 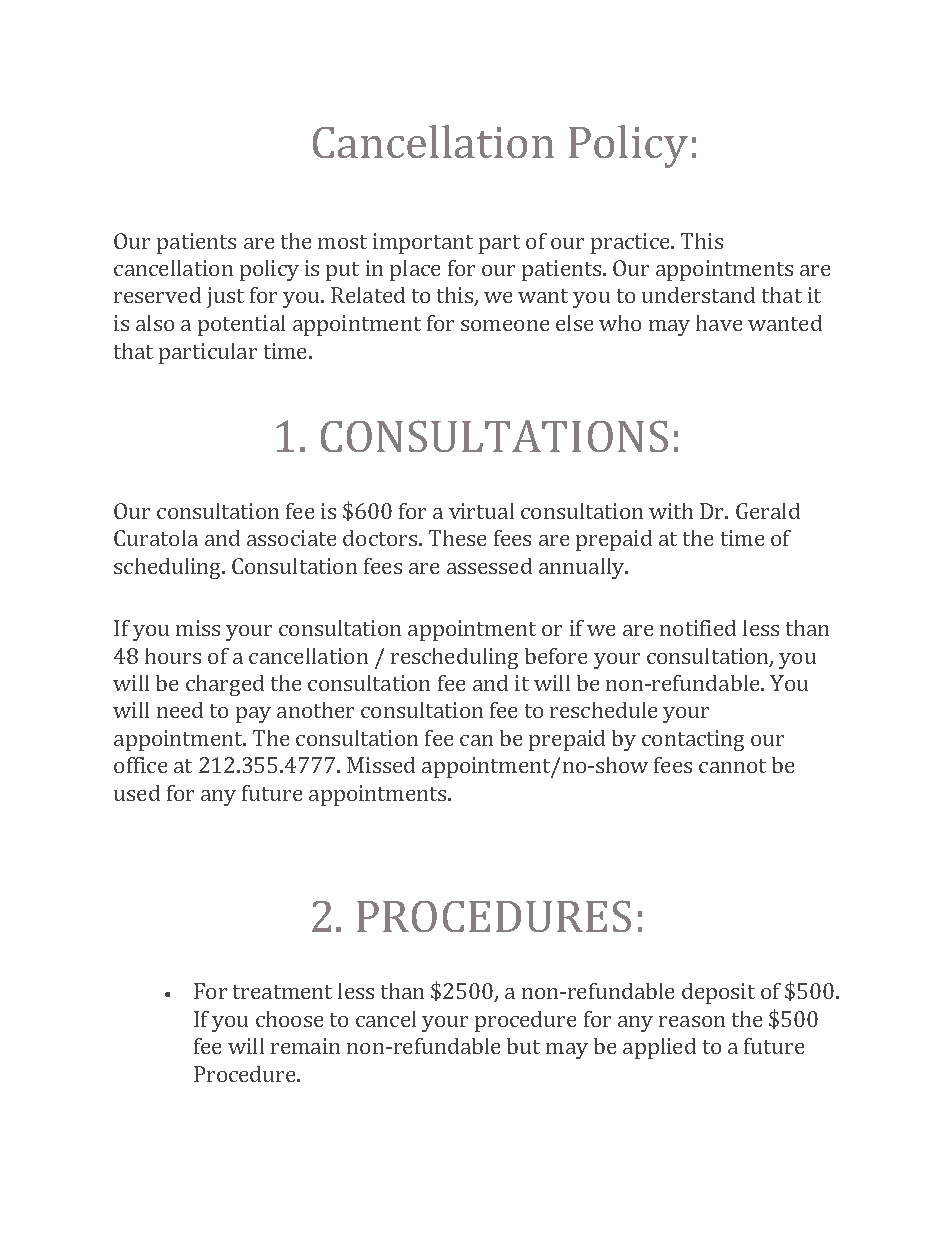 What do you see at coordinates (698, 295) in the image?
I see `understand` at bounding box center [698, 295].
